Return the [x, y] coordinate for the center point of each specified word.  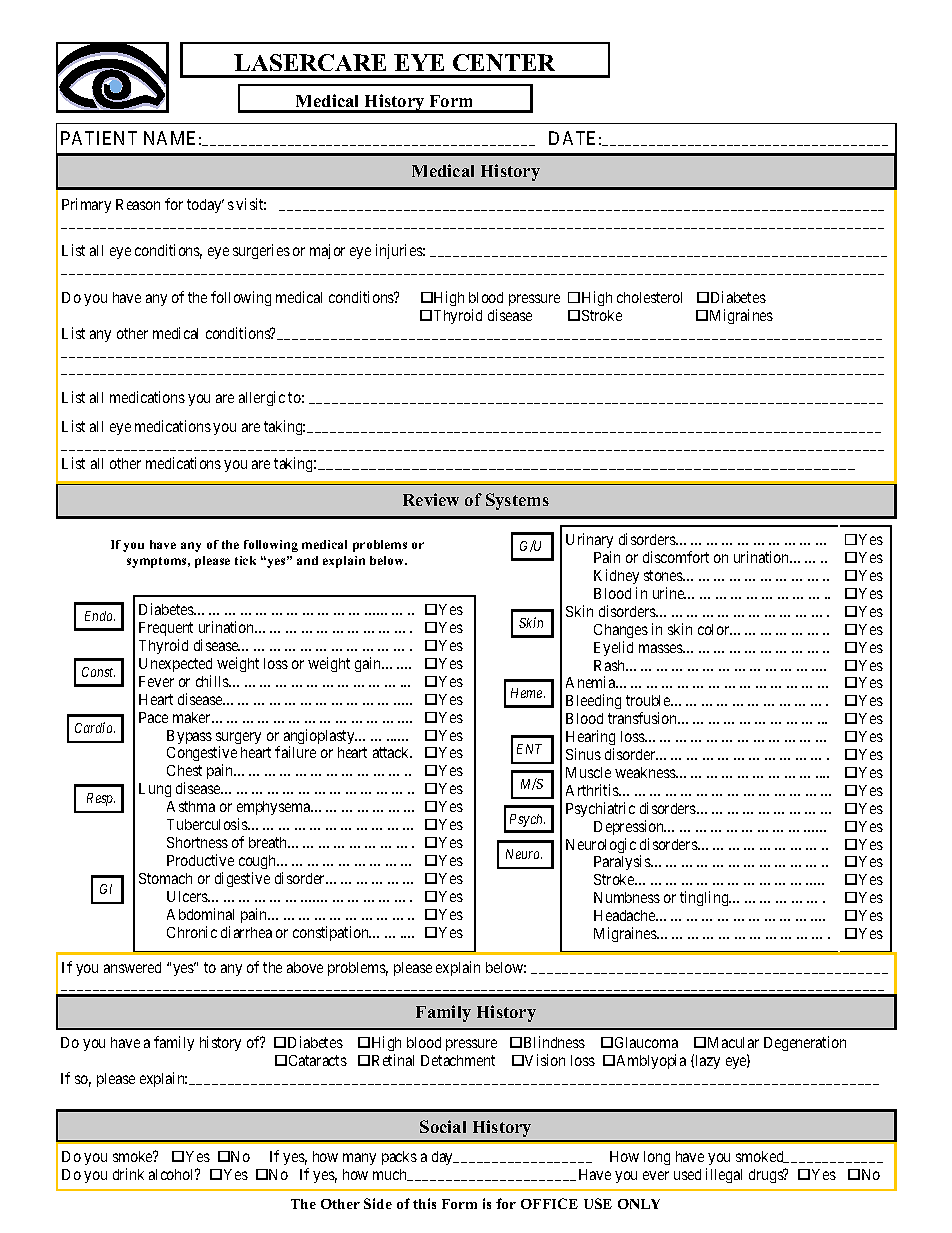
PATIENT [99, 138]
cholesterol [649, 297]
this [424, 1203]
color [715, 629]
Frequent [166, 631]
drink [128, 1174]
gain [369, 664]
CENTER [504, 62]
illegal [724, 1175]
